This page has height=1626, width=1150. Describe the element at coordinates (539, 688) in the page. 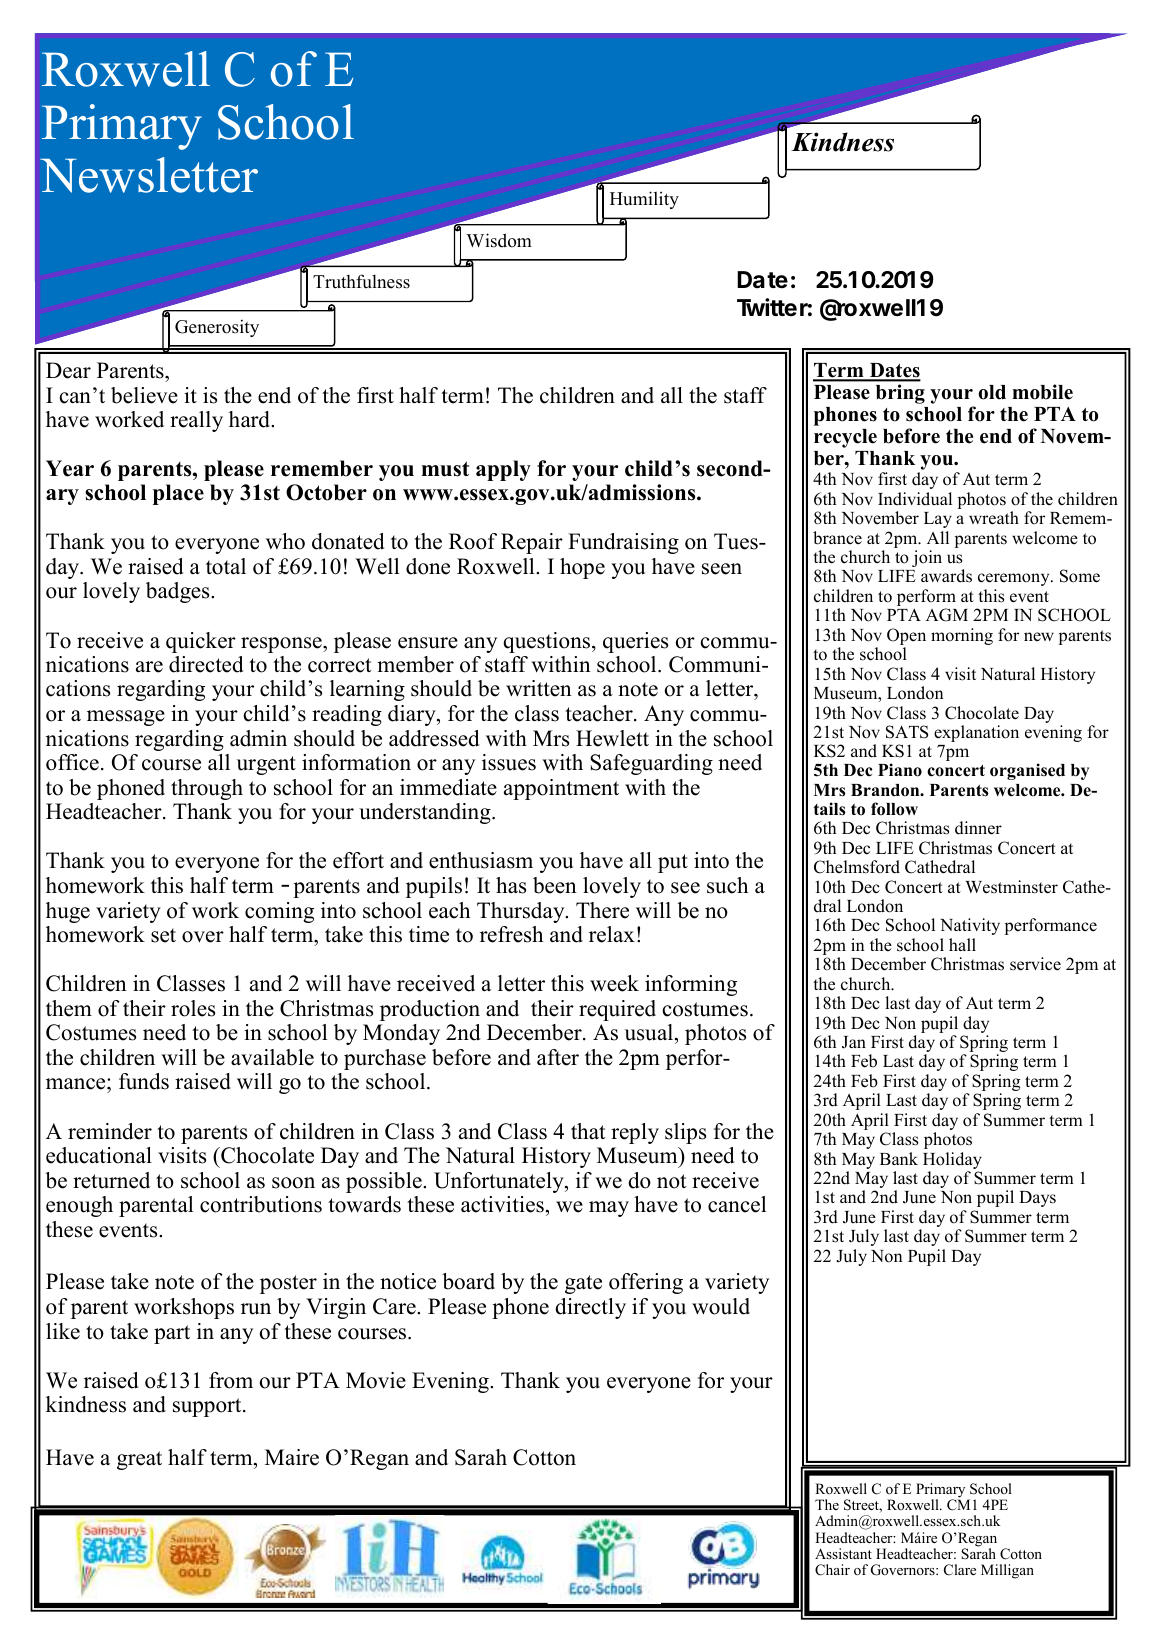

I see `written` at that location.
